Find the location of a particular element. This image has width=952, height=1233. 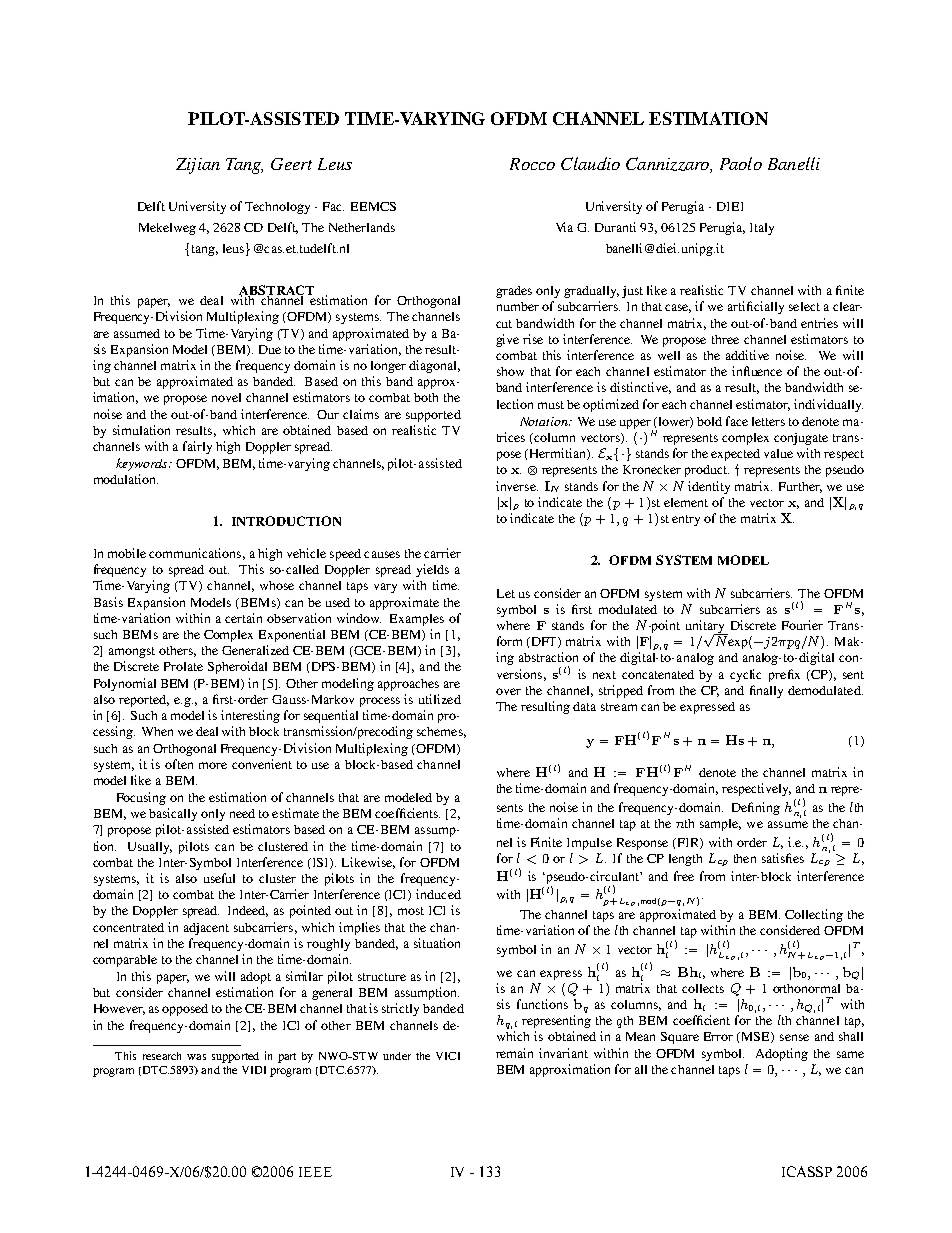

Paolo is located at coordinates (741, 163).
